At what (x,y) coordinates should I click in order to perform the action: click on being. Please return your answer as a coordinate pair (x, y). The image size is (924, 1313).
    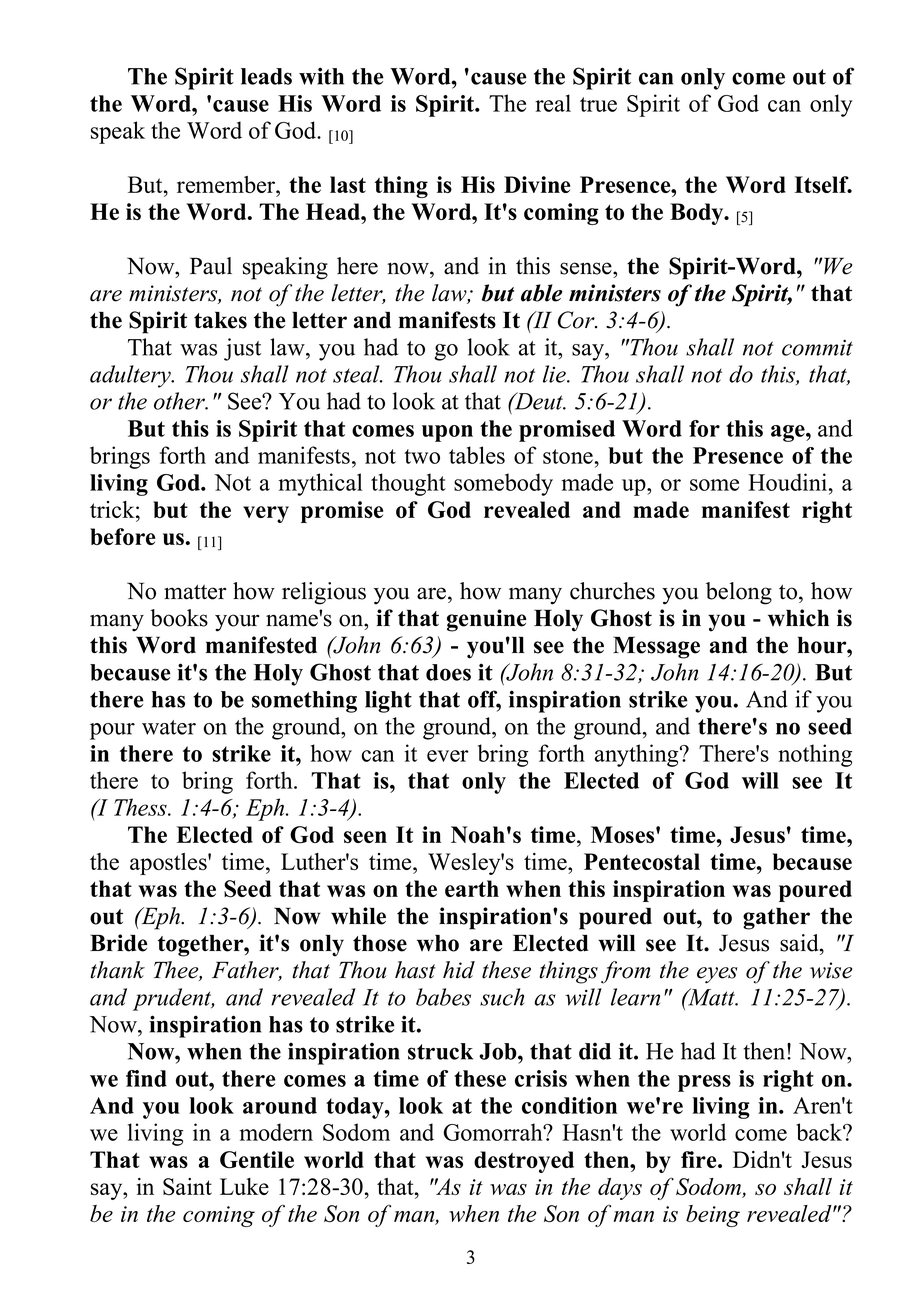
    Looking at the image, I should click on (713, 1216).
